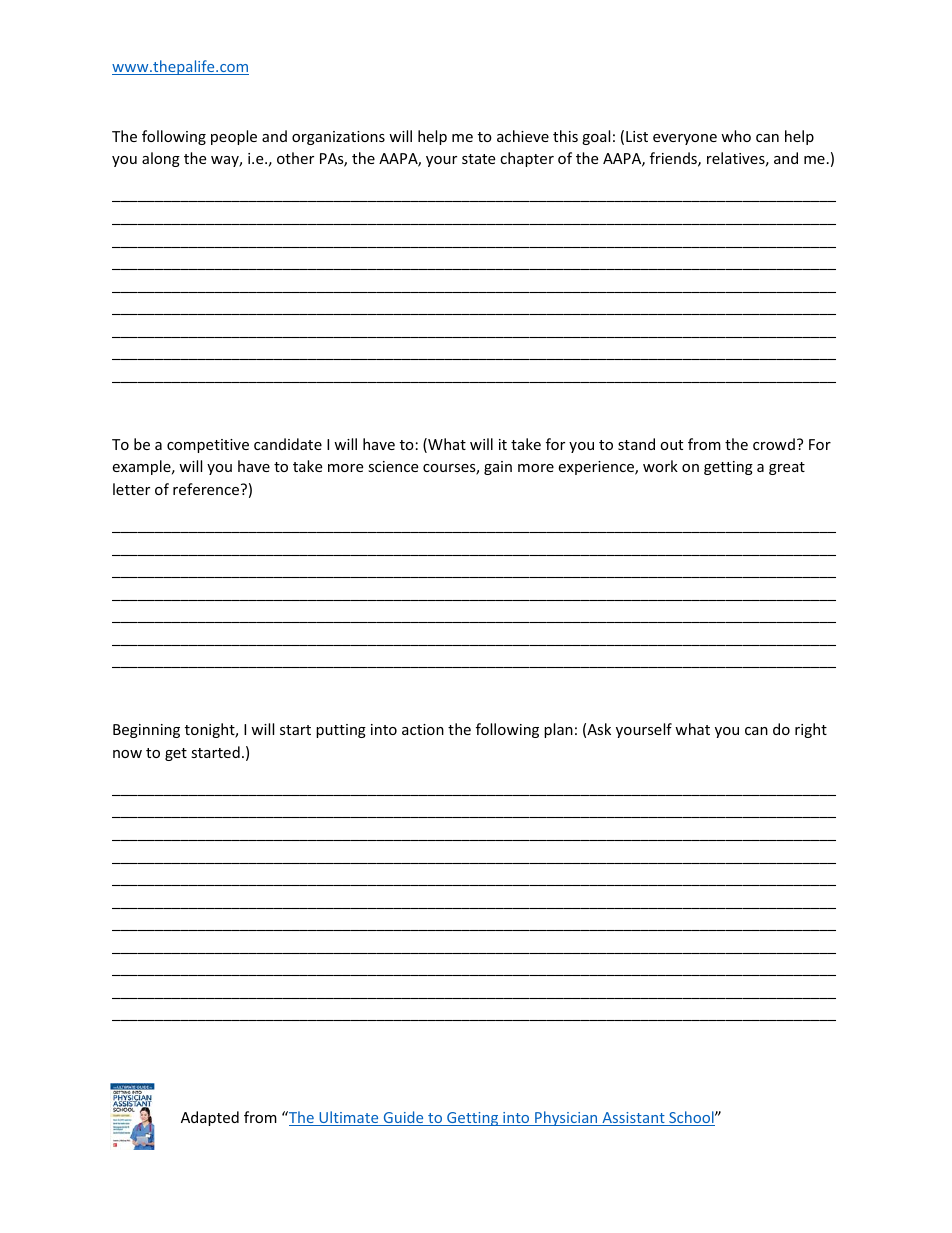 Image resolution: width=952 pixels, height=1233 pixels. I want to click on crowd, so click(774, 444).
